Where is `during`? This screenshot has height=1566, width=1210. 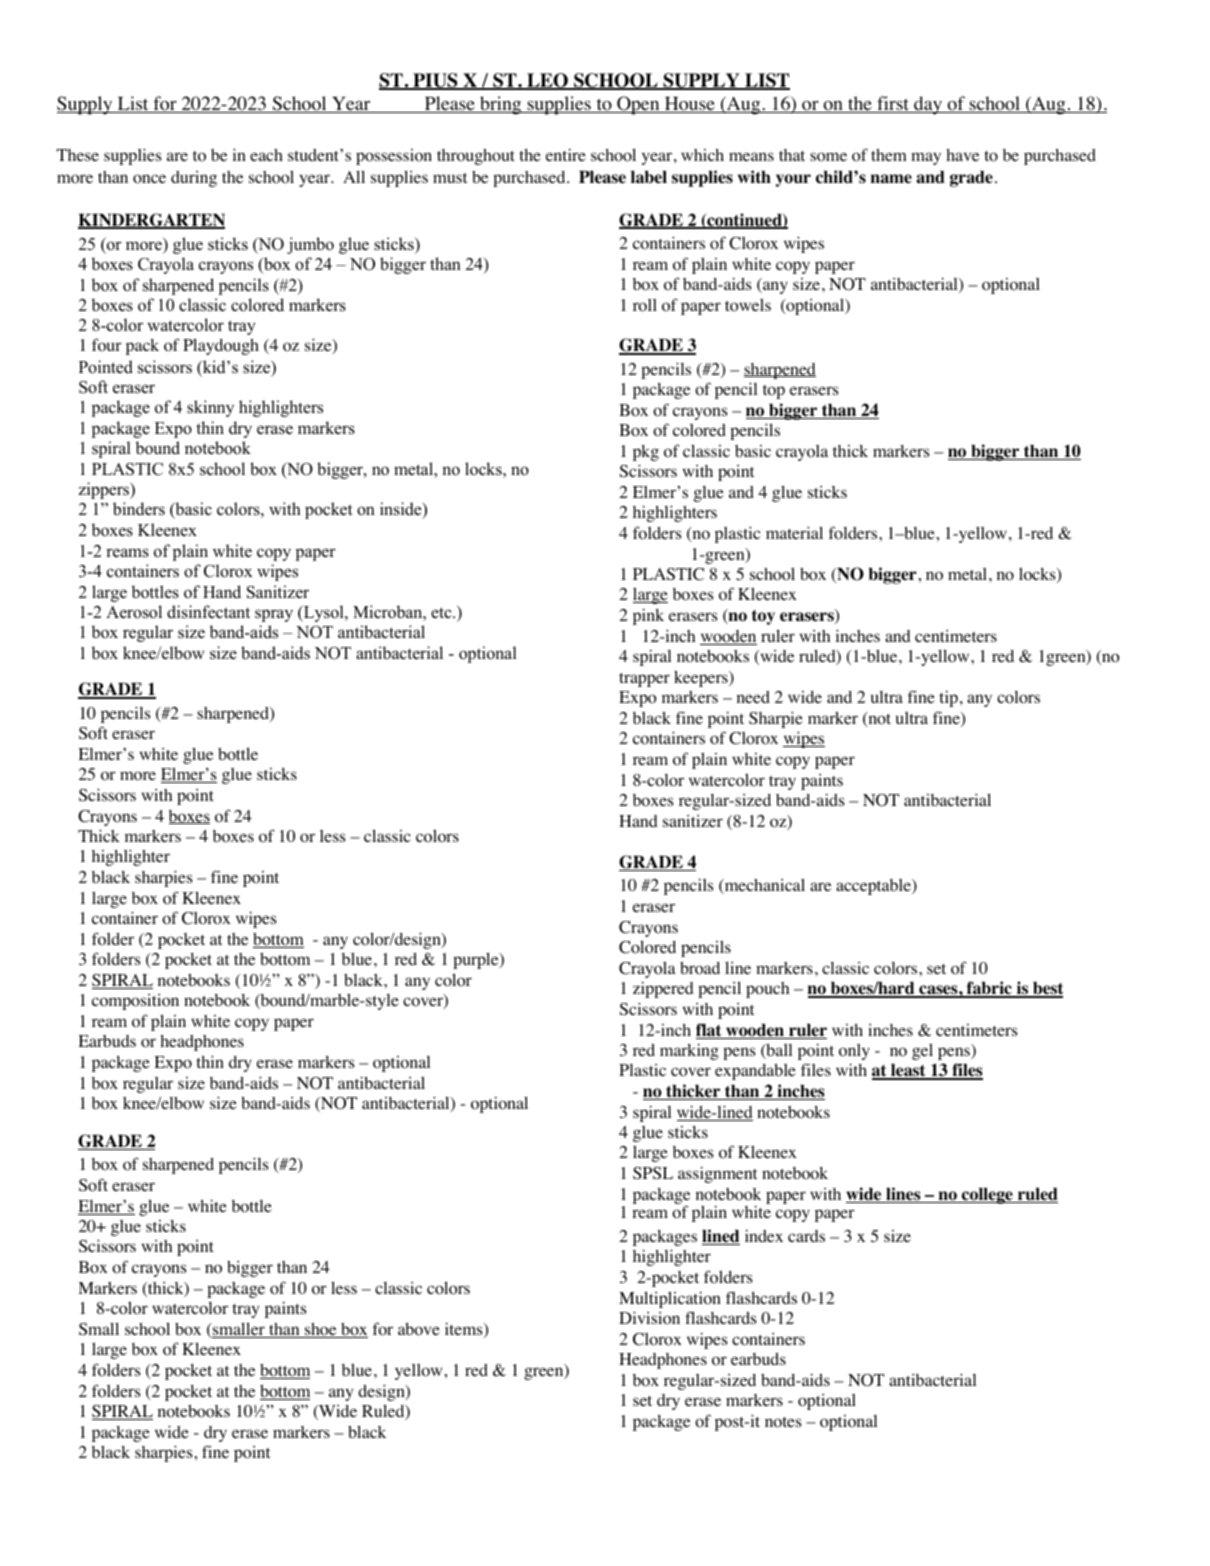
during is located at coordinates (194, 179).
